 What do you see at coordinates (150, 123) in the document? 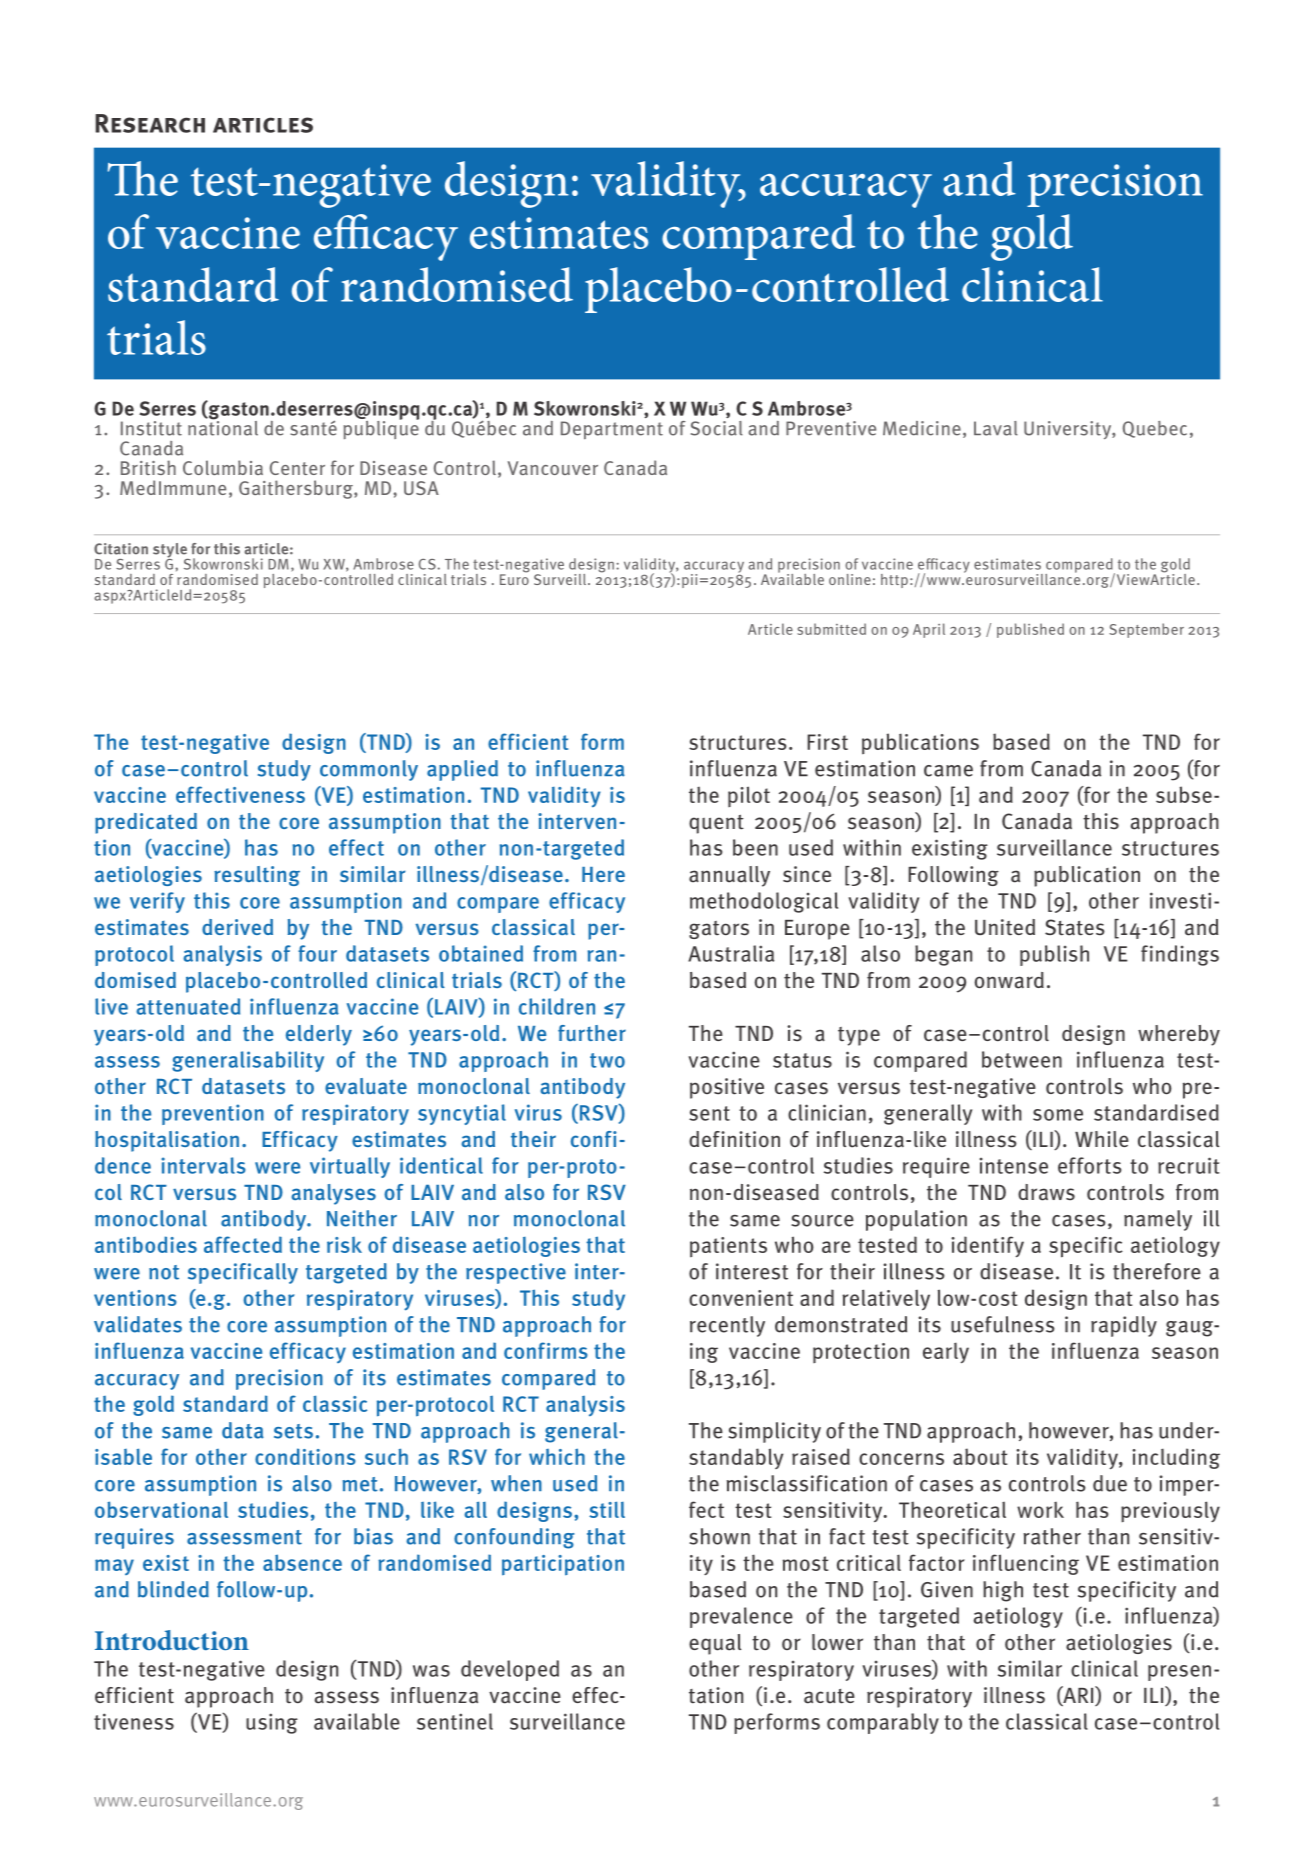
I see `Research` at bounding box center [150, 123].
